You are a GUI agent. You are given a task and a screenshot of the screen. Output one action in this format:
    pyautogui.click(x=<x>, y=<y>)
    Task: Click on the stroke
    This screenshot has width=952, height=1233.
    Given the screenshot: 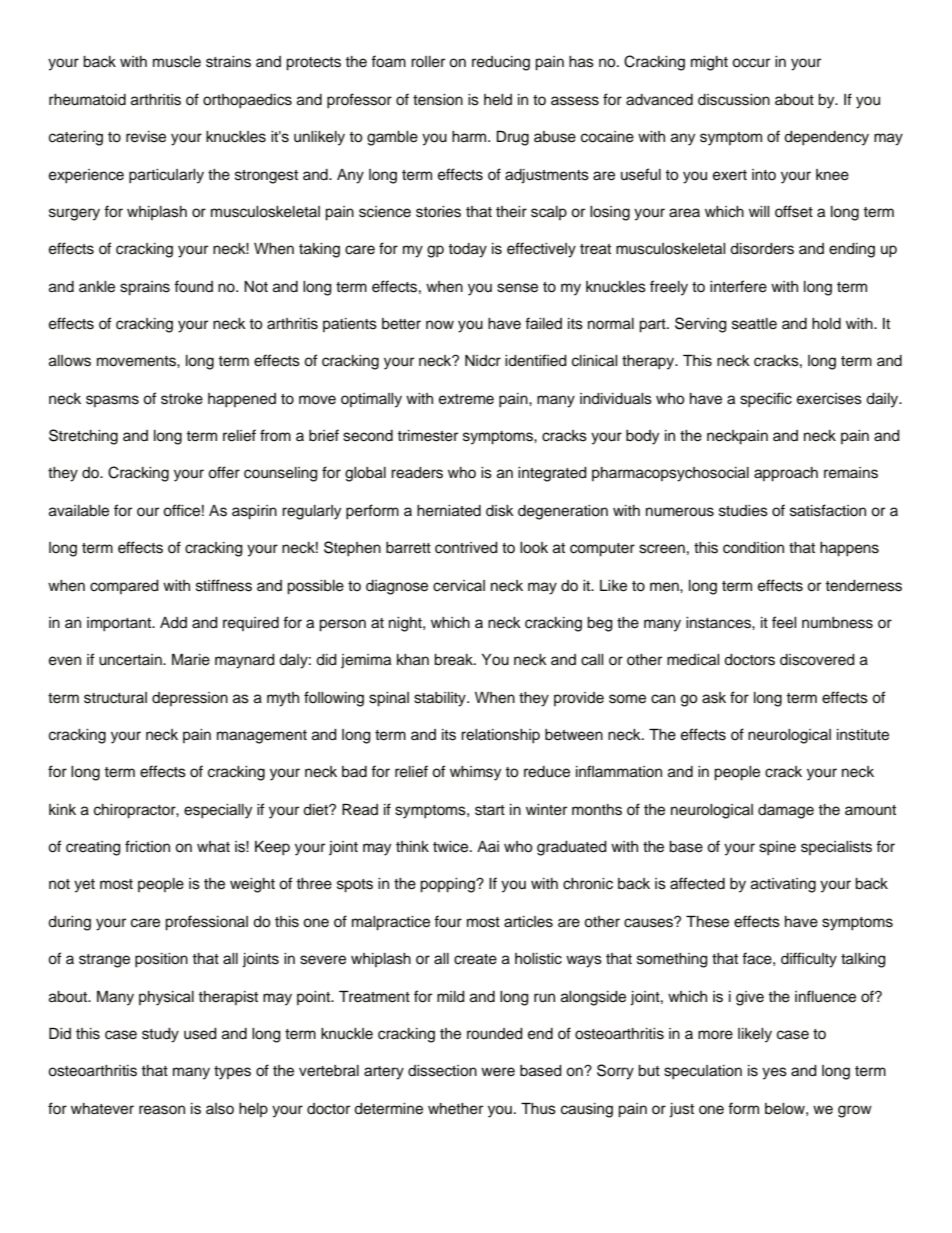 What is the action you would take?
    pyautogui.click(x=182, y=399)
